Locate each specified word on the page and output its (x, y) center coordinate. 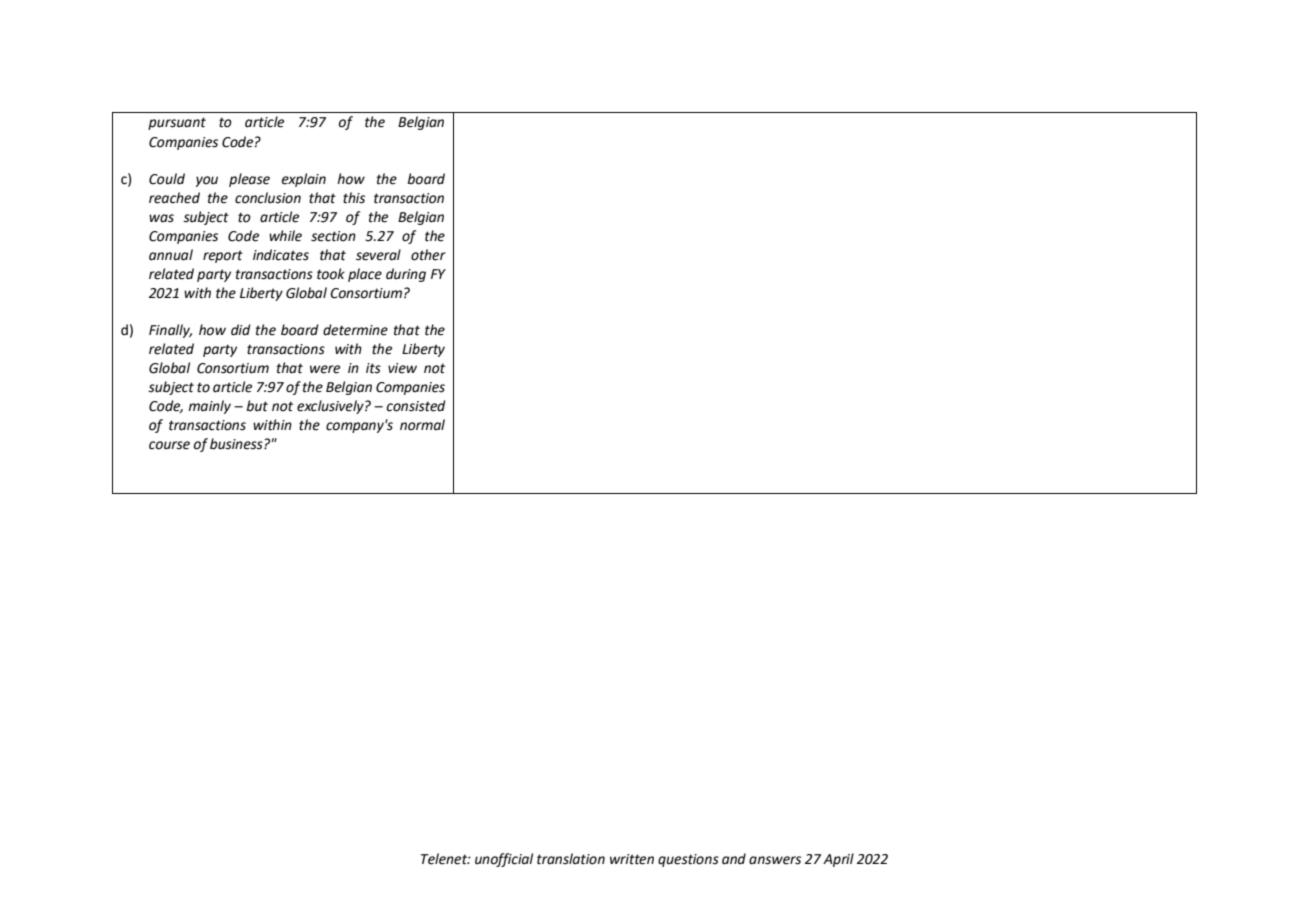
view (402, 368)
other (428, 255)
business (237, 444)
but (257, 406)
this (354, 198)
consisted (416, 406)
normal (422, 425)
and (734, 859)
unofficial (504, 860)
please (249, 180)
